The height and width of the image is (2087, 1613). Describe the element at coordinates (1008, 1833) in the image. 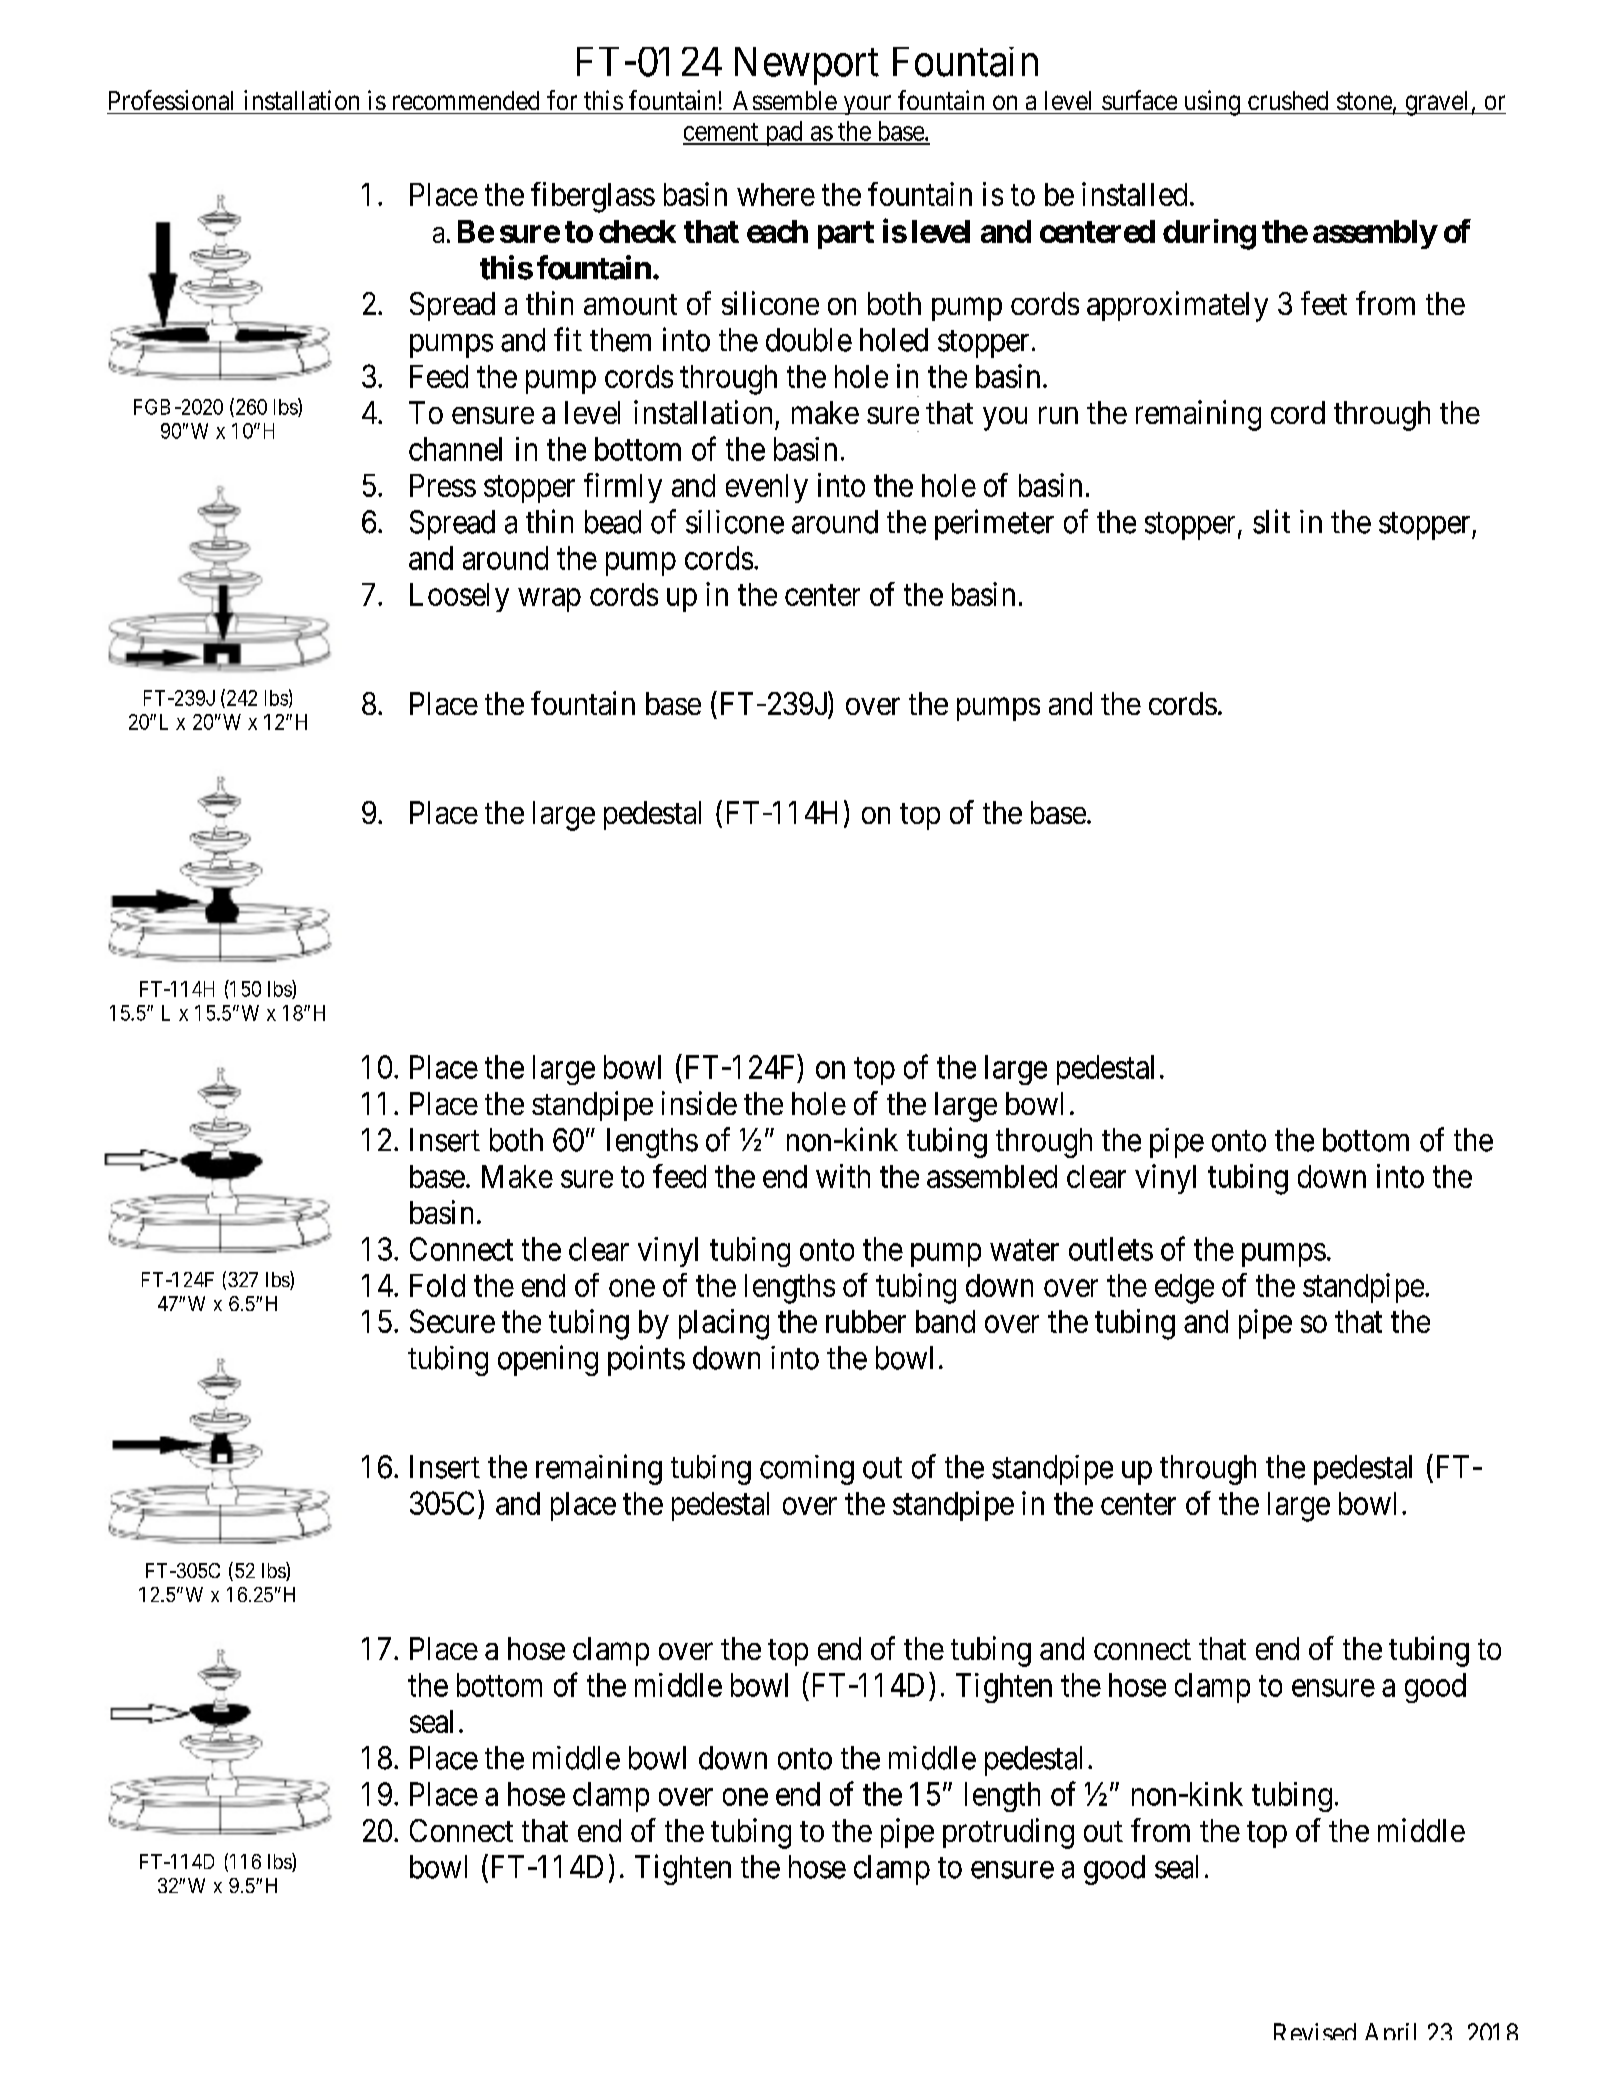

I see `protruding` at that location.
